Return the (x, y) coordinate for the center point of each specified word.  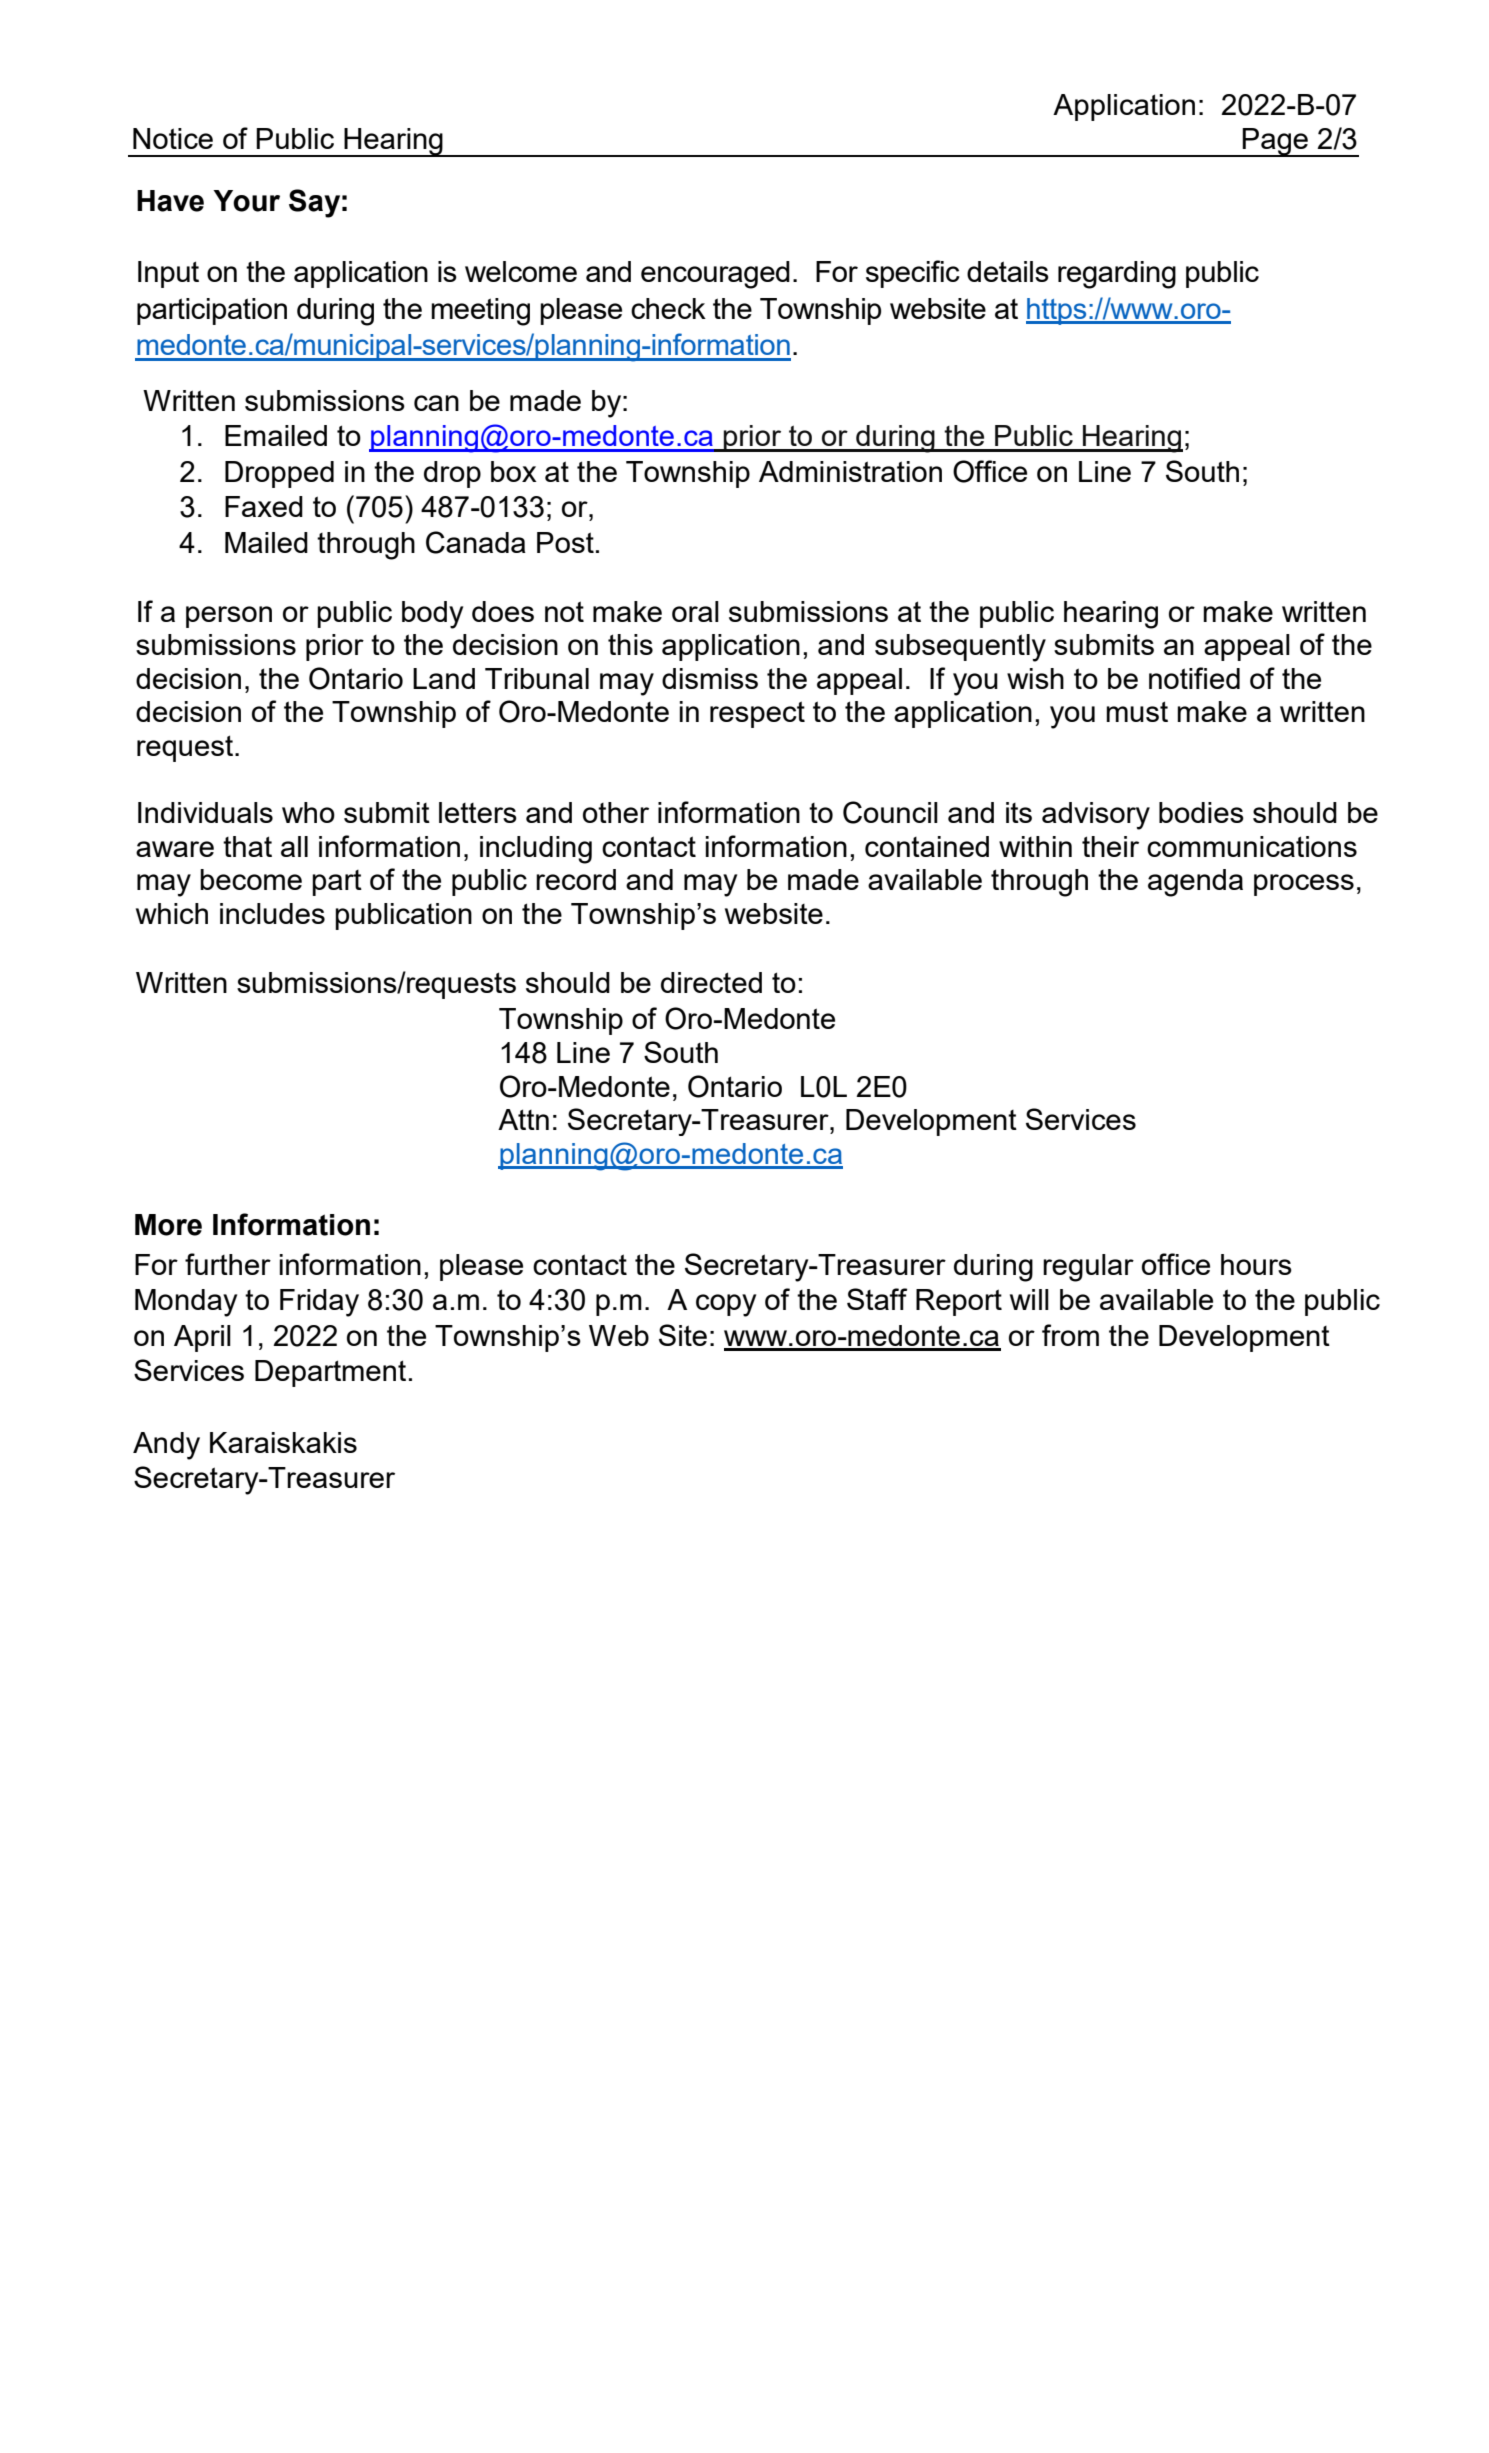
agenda (1195, 883)
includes (272, 913)
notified (1194, 678)
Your (246, 201)
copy (726, 1305)
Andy (166, 1446)
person (229, 617)
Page (1275, 142)
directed (711, 982)
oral (695, 611)
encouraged (715, 275)
